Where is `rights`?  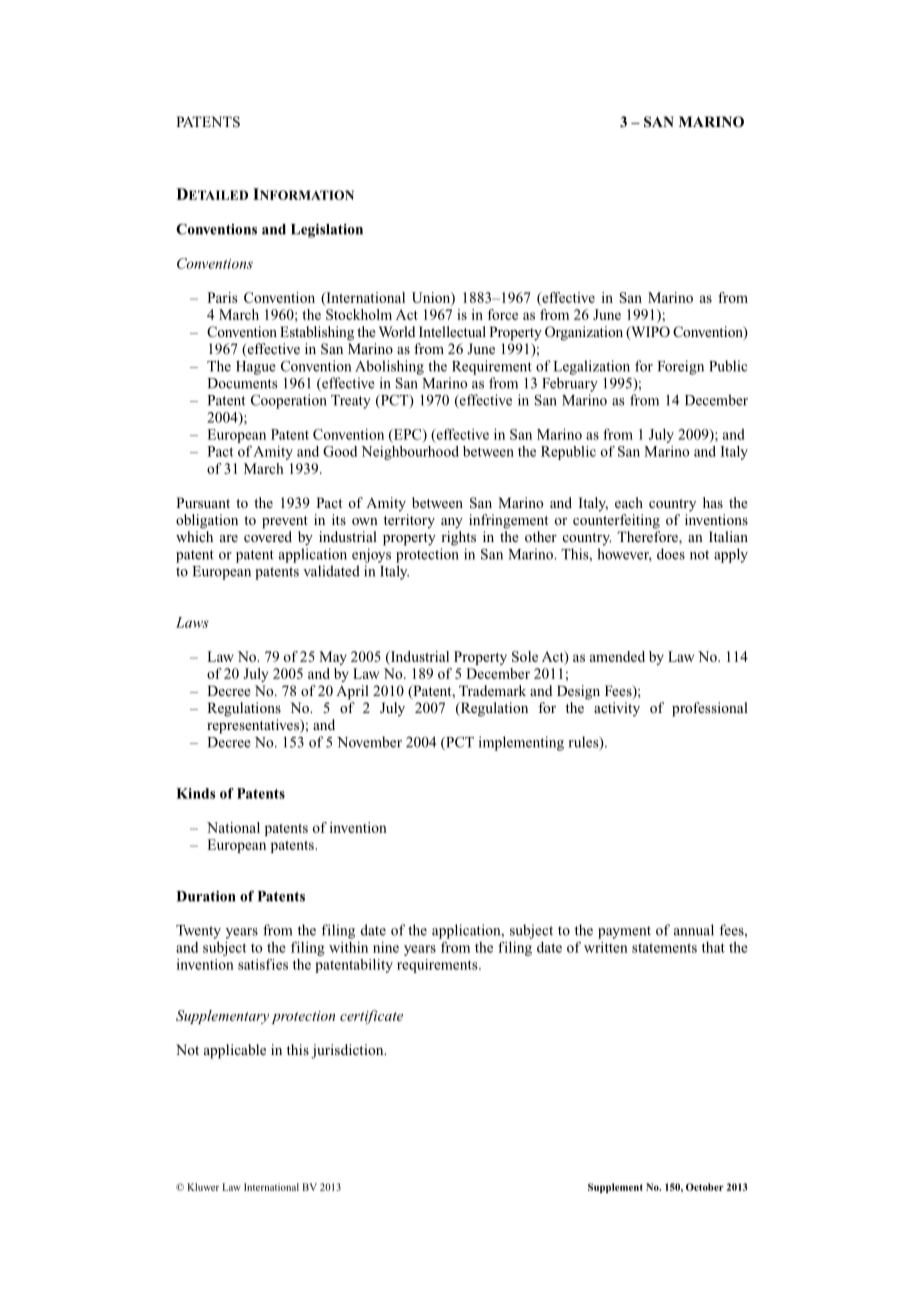 rights is located at coordinates (458, 538).
